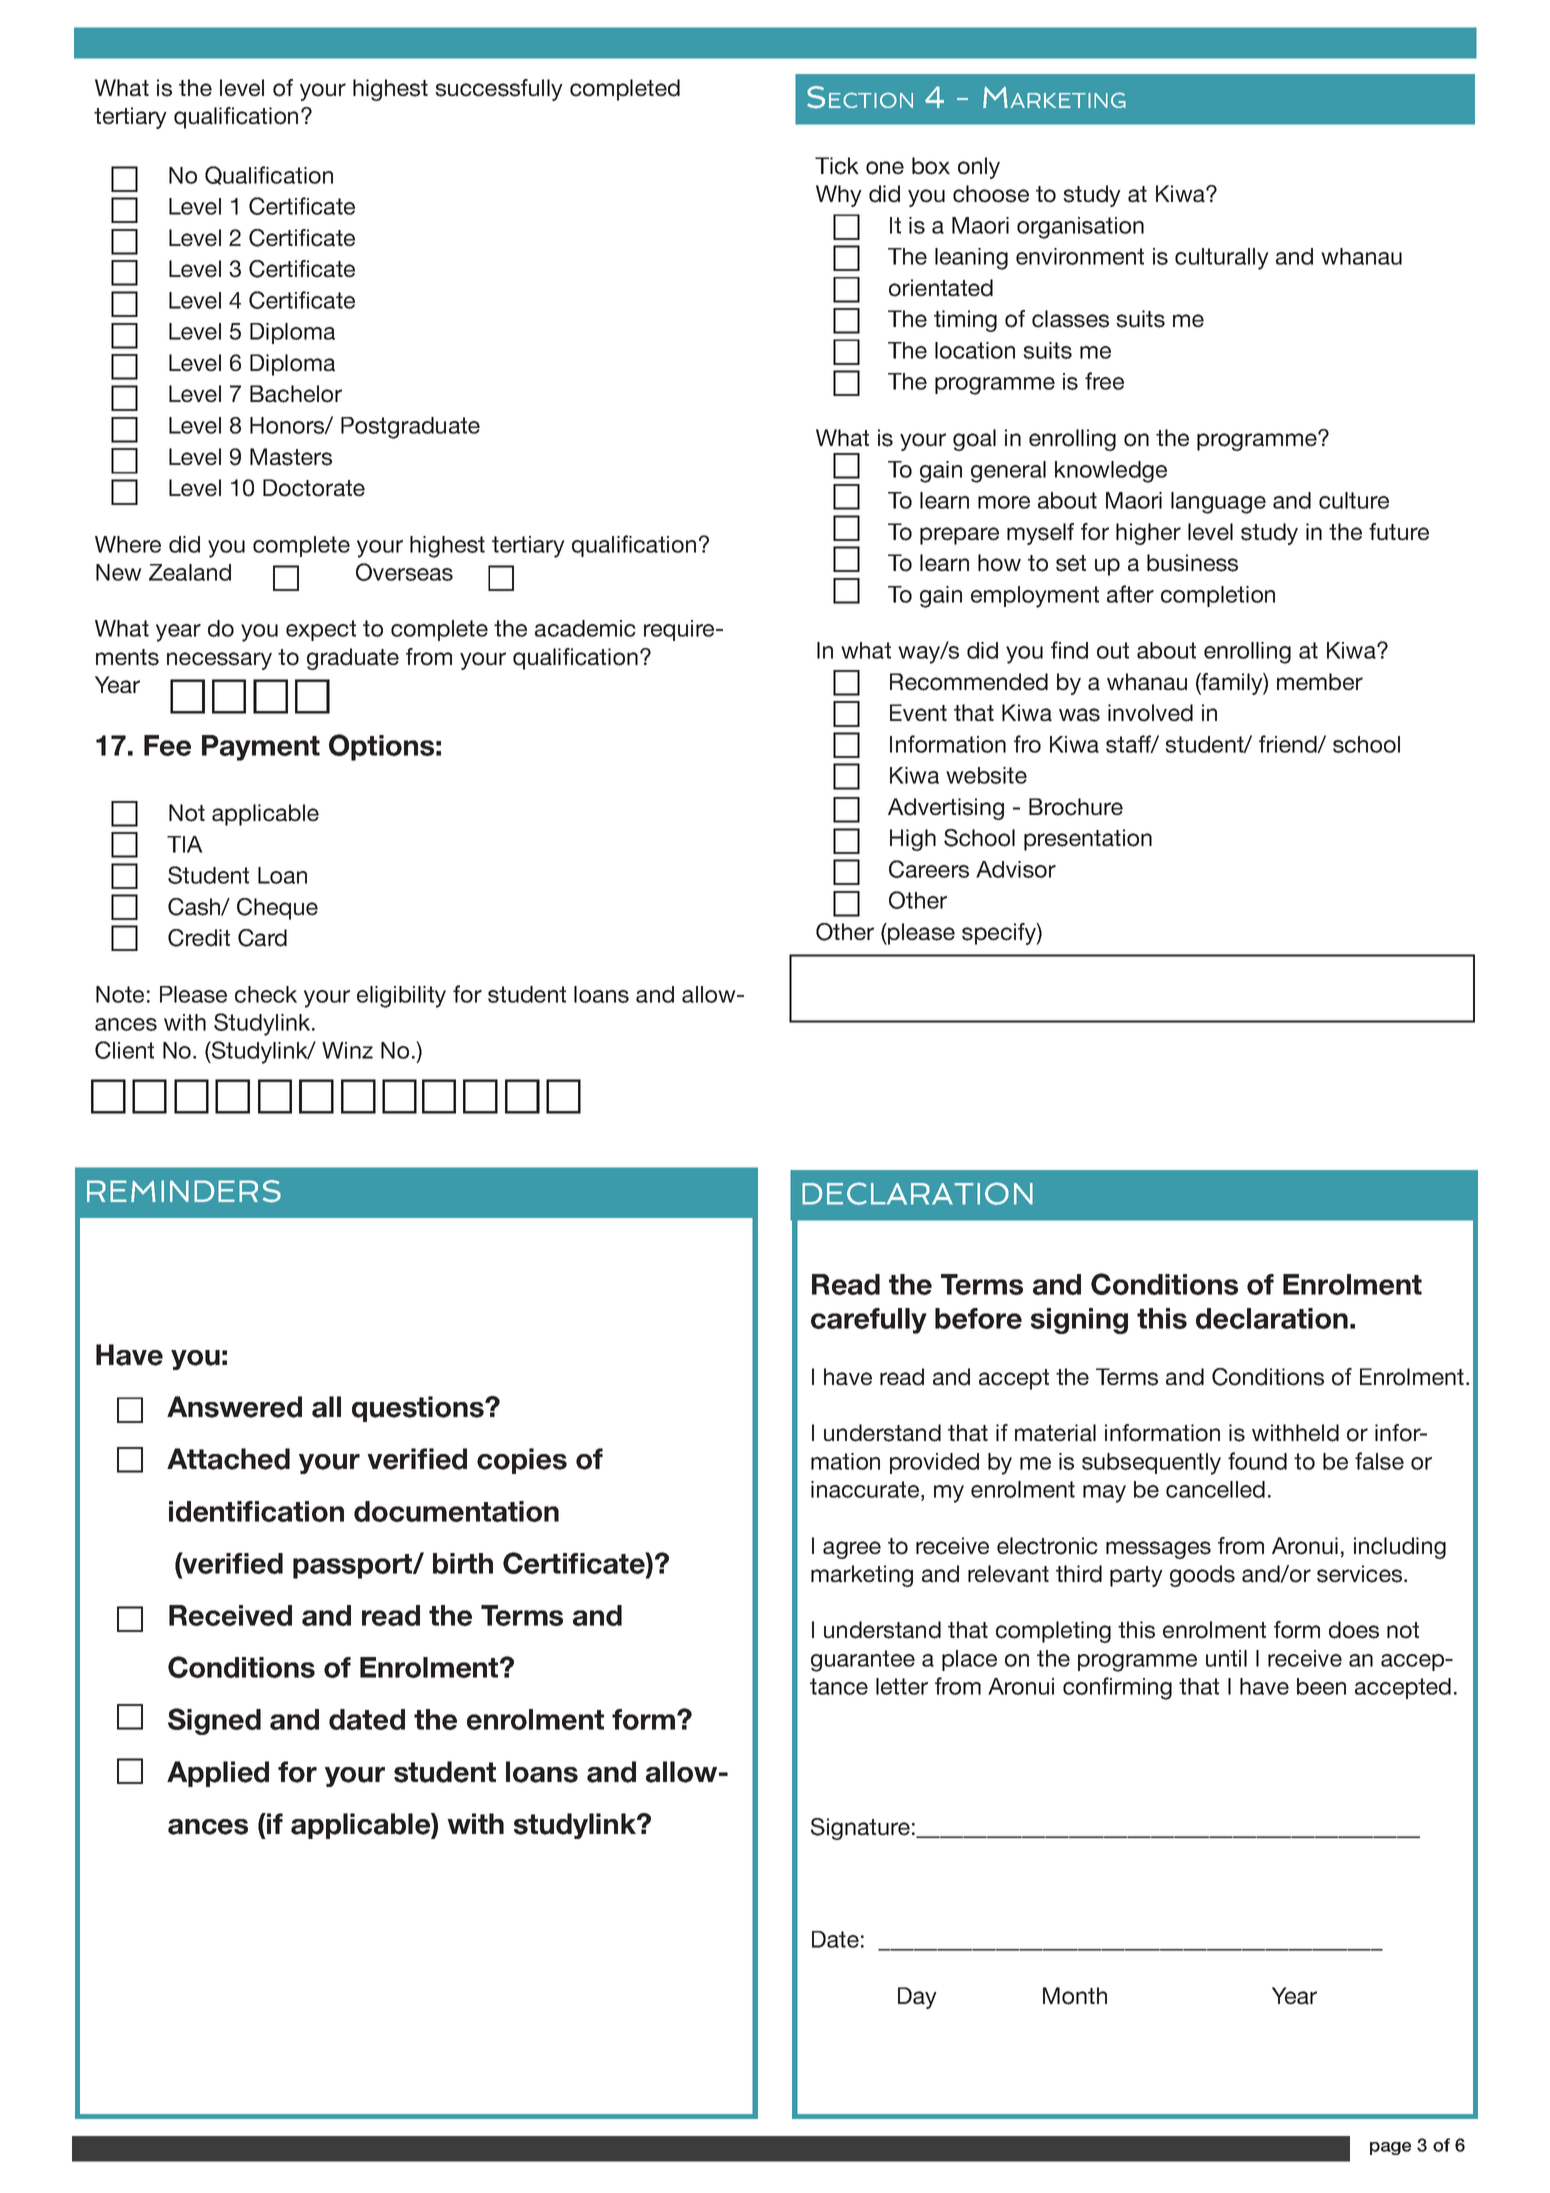 The height and width of the document is (2193, 1550). Describe the element at coordinates (1222, 259) in the document. I see `culturally` at that location.
